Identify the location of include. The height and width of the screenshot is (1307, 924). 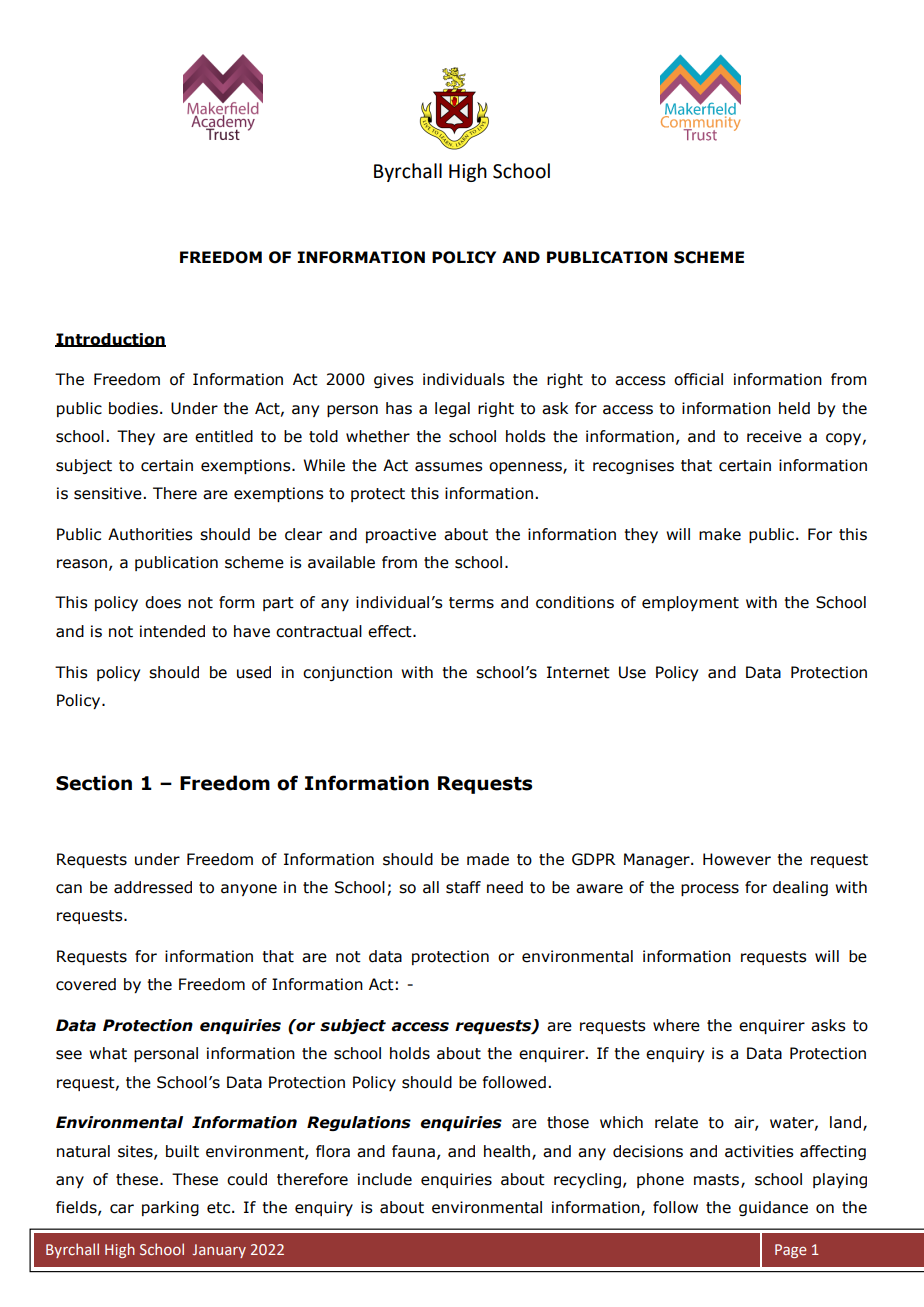
(385, 1179).
